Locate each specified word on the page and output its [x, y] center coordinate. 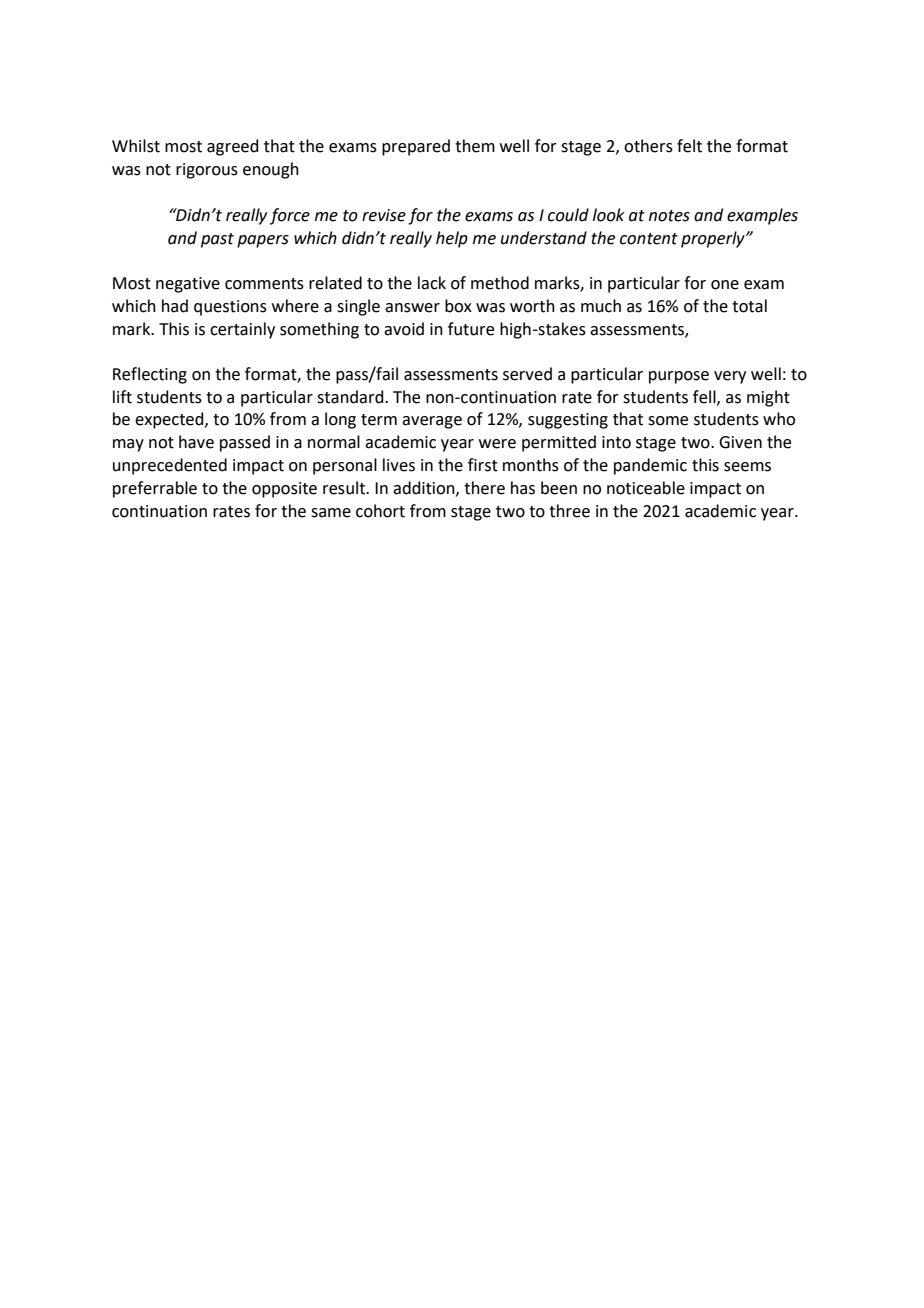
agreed [233, 147]
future [471, 329]
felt [689, 146]
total [749, 306]
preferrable [155, 489]
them [475, 146]
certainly [242, 330]
